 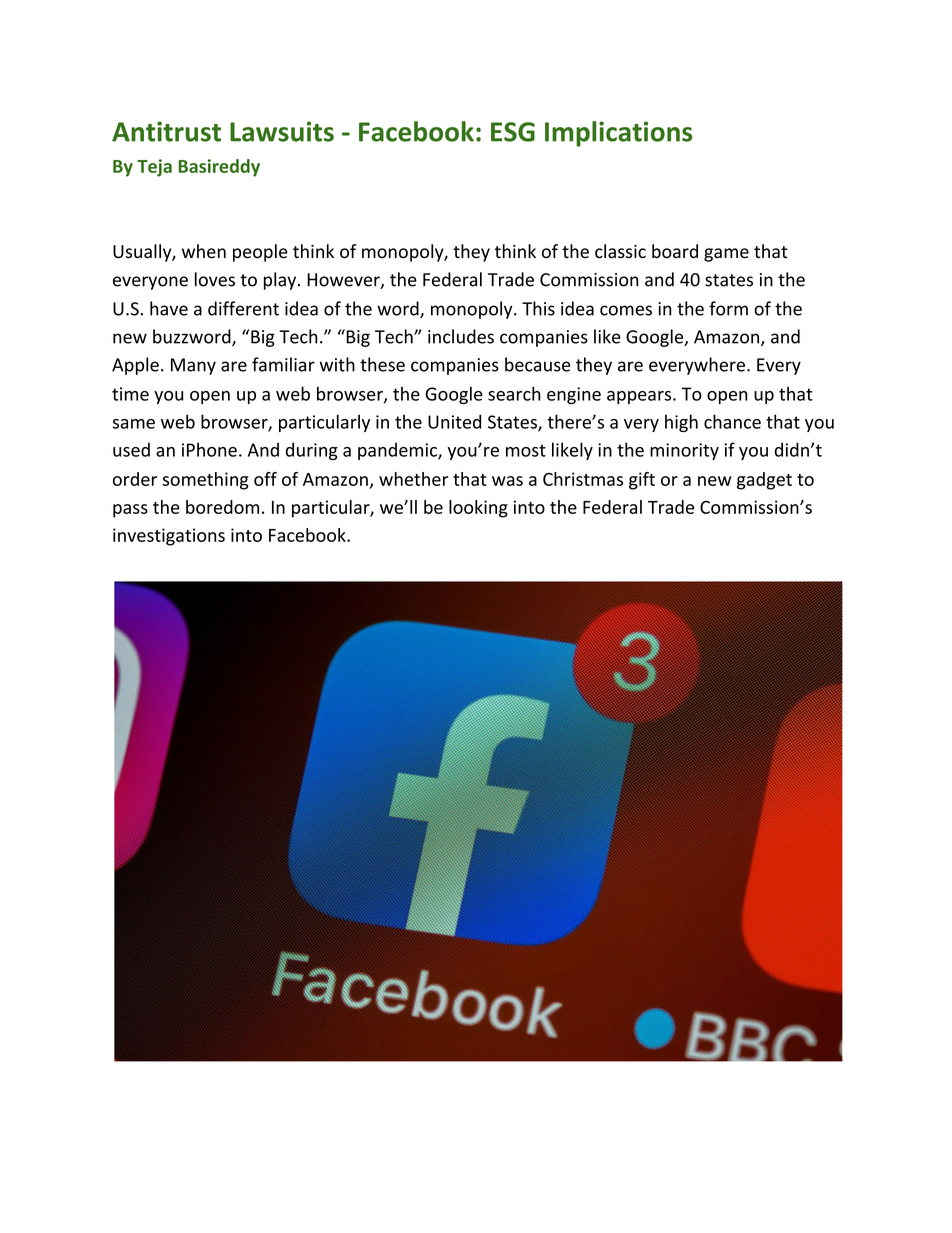 What do you see at coordinates (204, 251) in the document?
I see `when` at bounding box center [204, 251].
